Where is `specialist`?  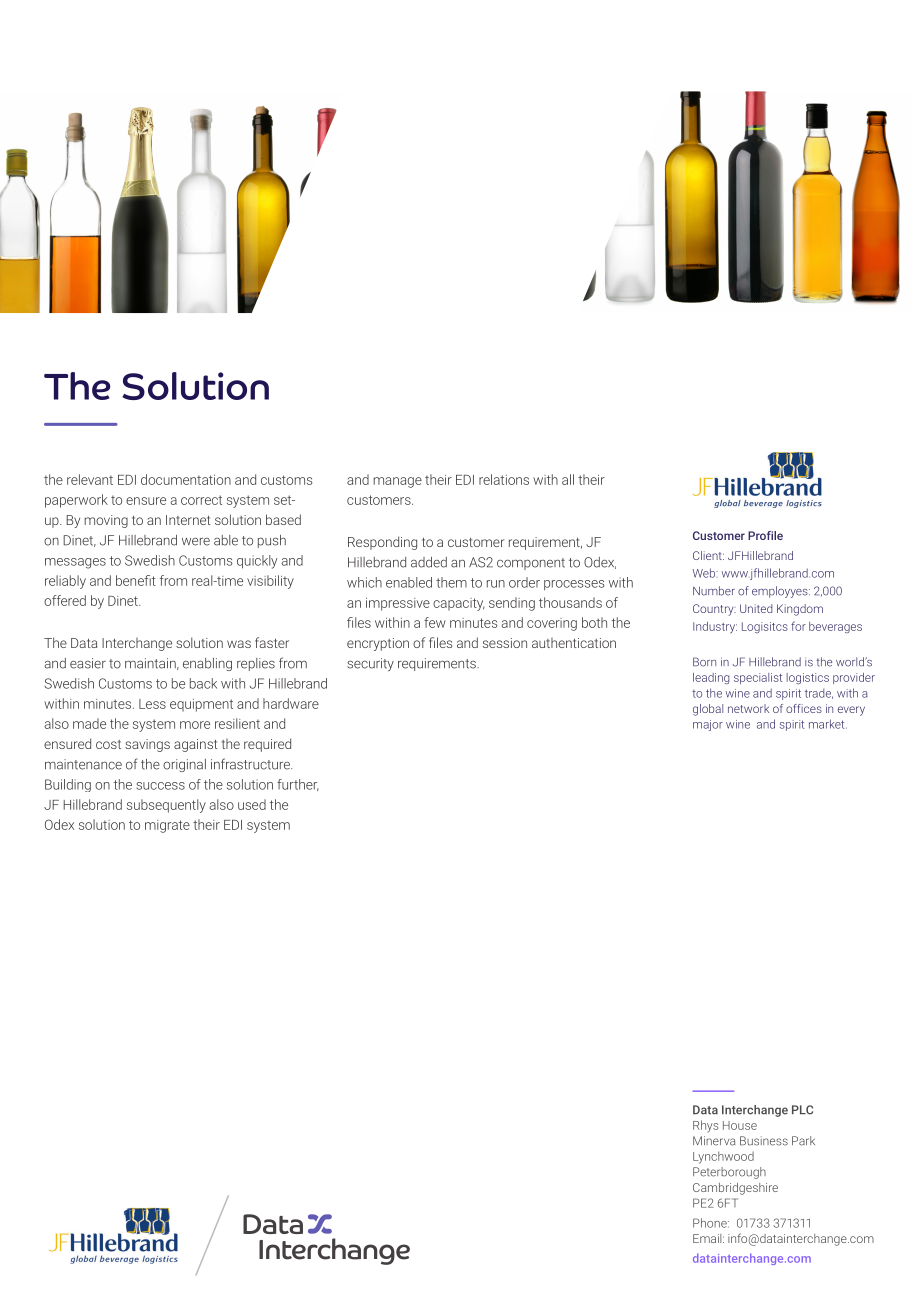
specialist is located at coordinates (758, 678).
